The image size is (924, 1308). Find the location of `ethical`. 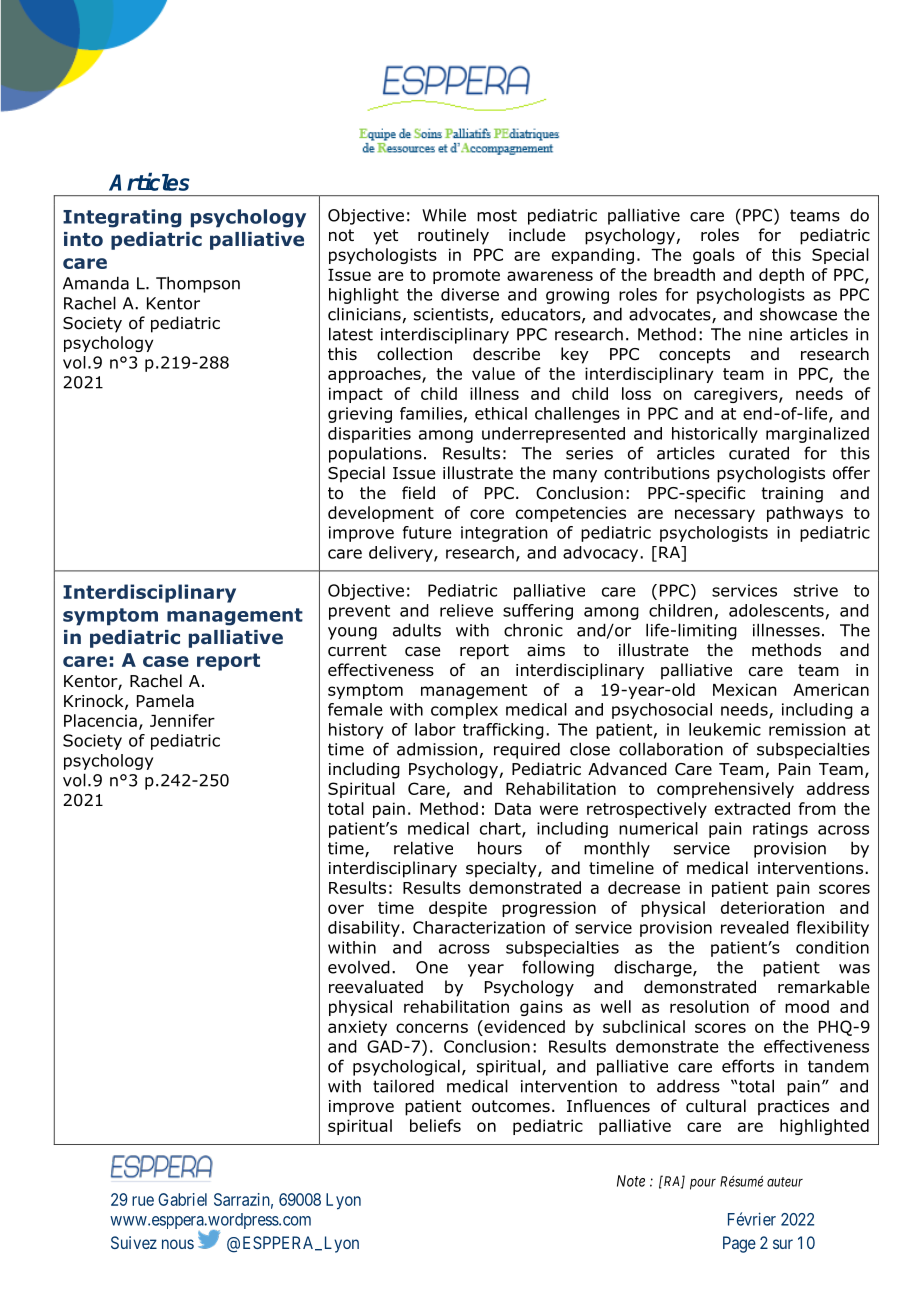

ethical is located at coordinates (501, 413).
